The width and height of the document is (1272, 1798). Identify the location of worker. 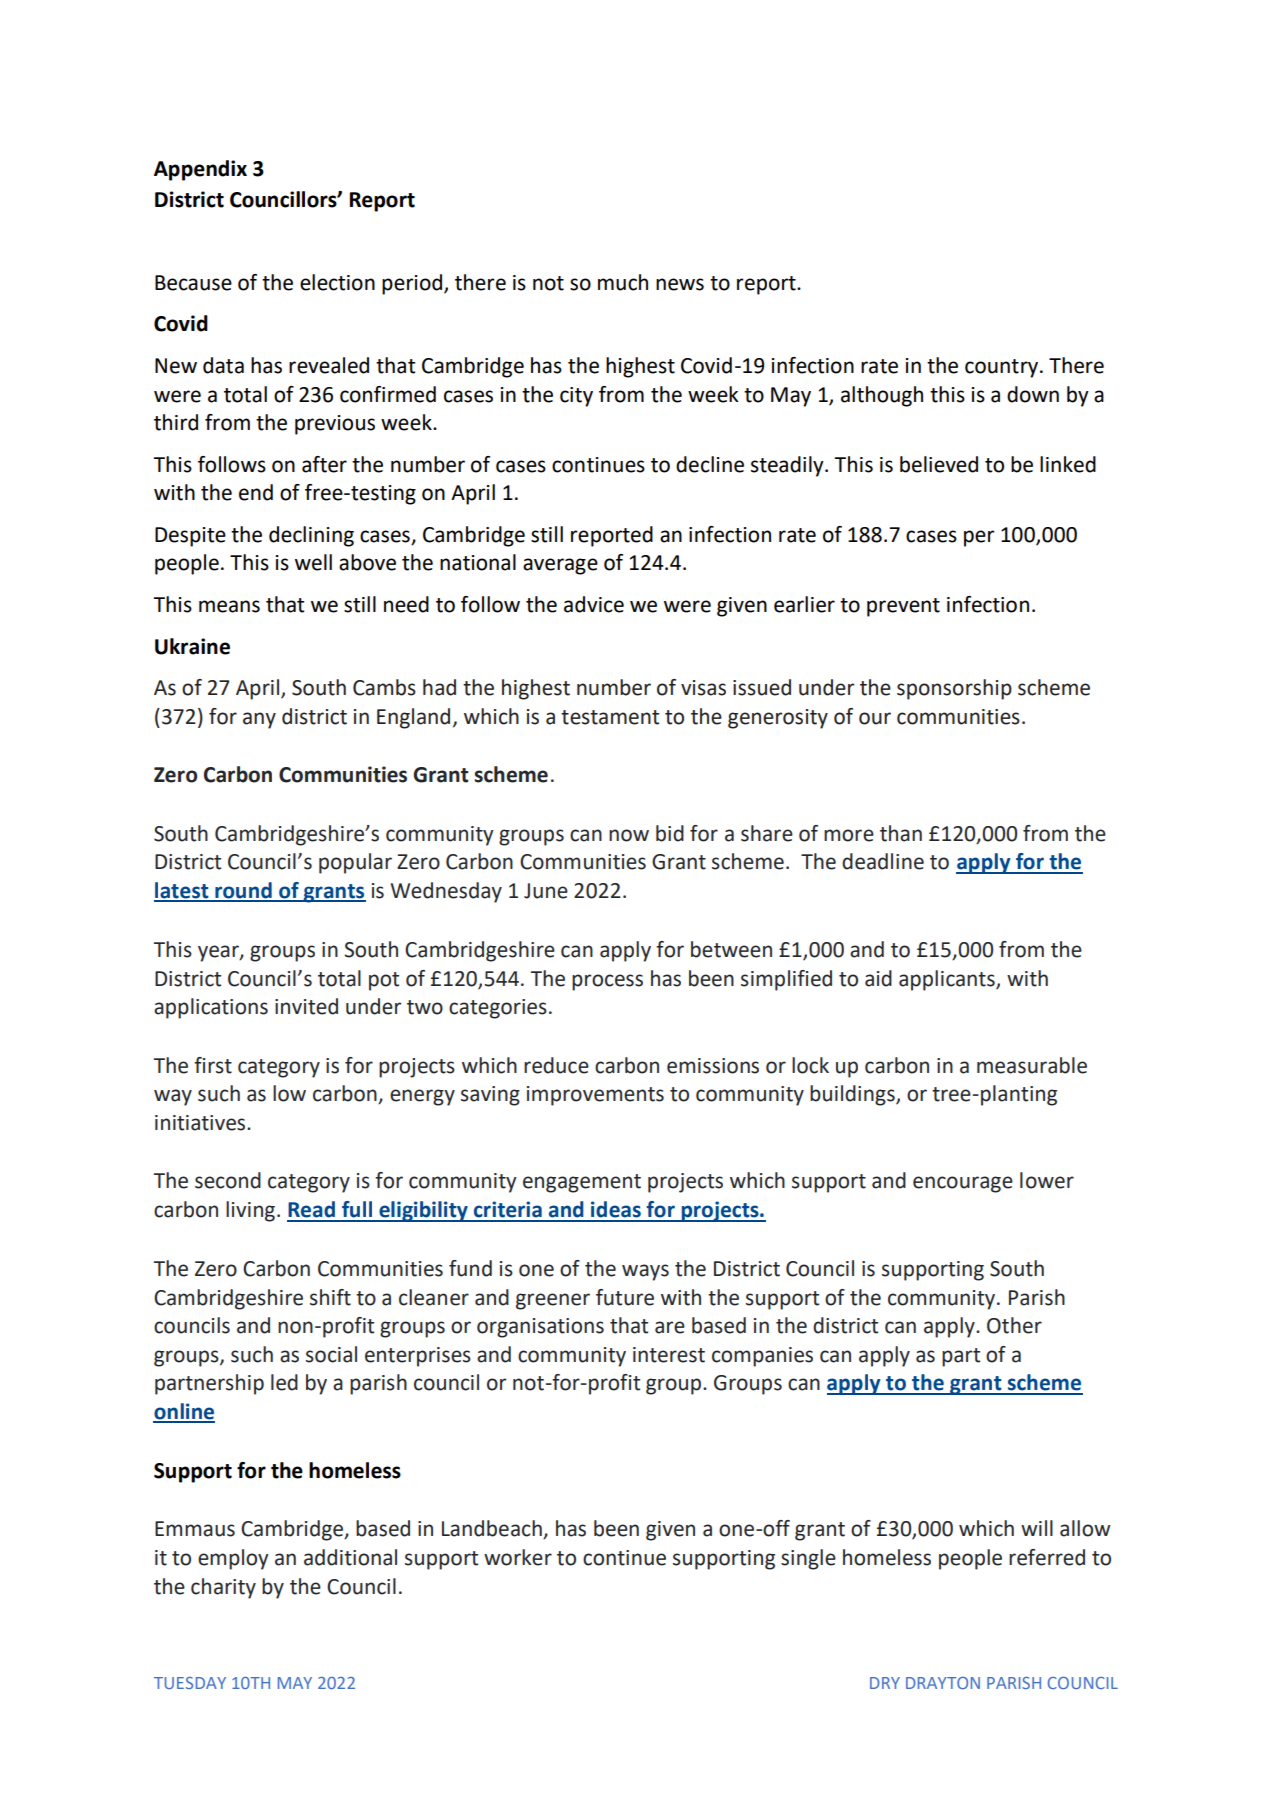
(518, 1557).
